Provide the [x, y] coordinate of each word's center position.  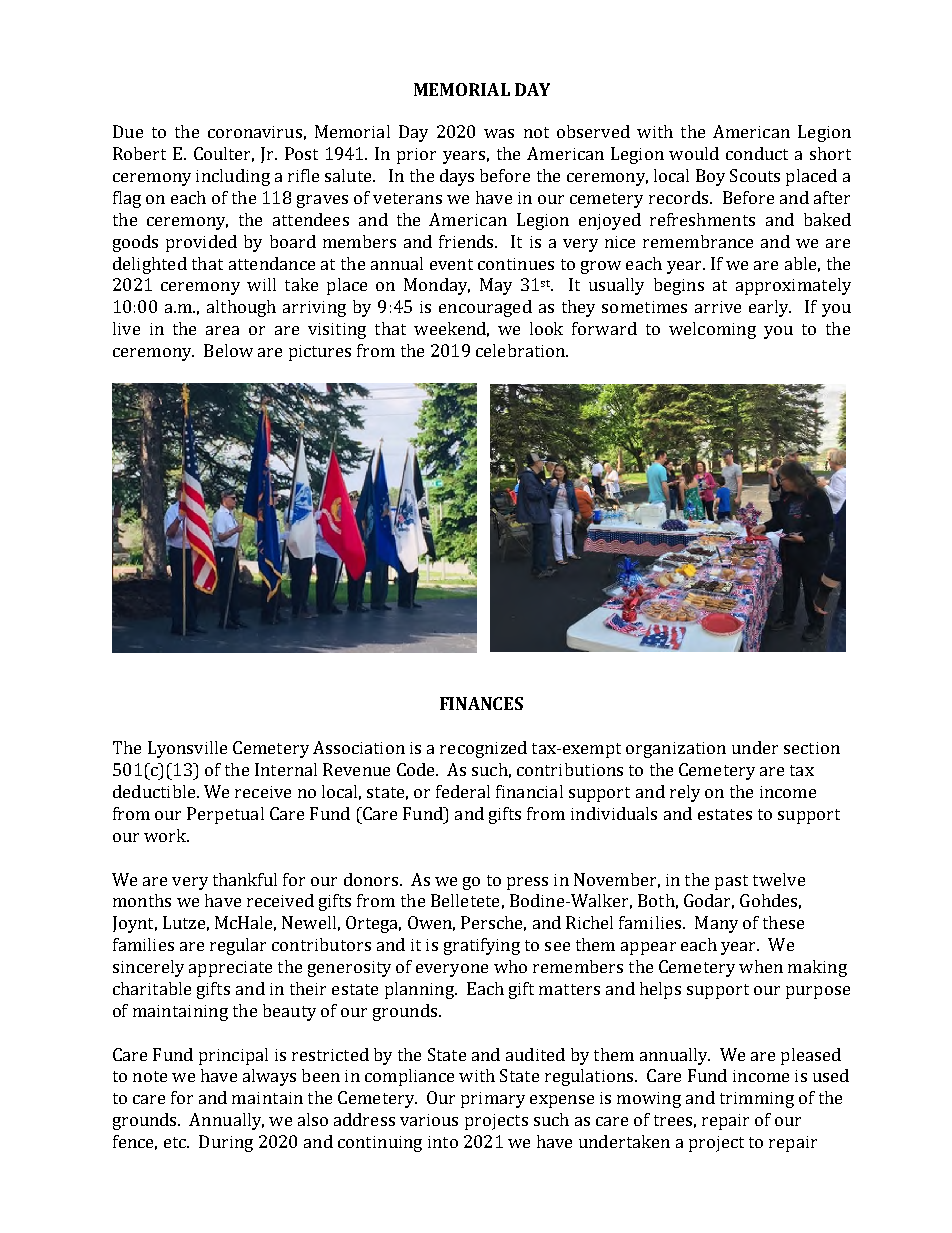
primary [493, 1100]
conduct [757, 153]
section [812, 748]
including [233, 177]
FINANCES [481, 703]
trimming [757, 1100]
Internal [286, 769]
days [457, 177]
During [226, 1143]
